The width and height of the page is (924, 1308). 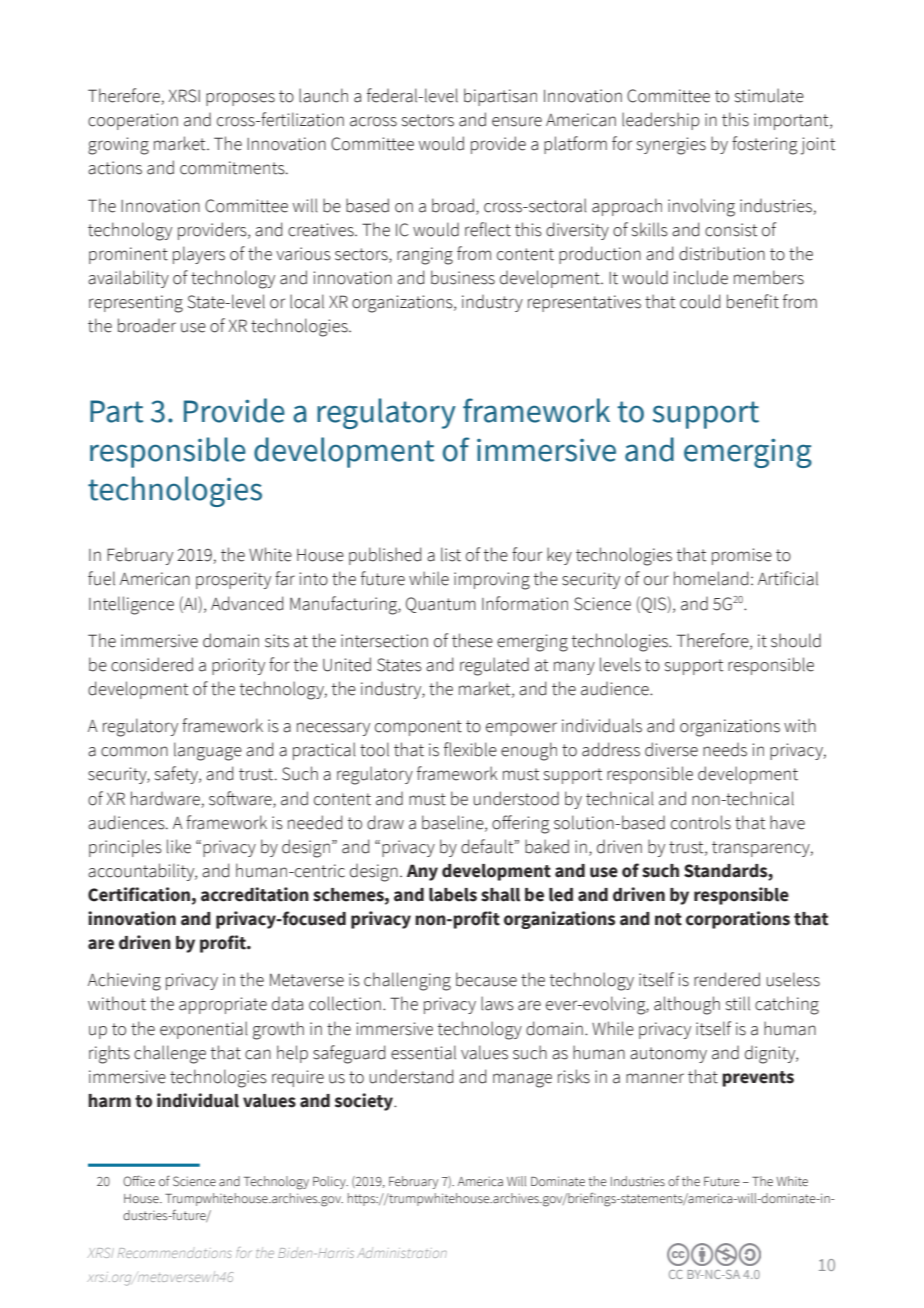 I want to click on stimulate, so click(x=769, y=95).
